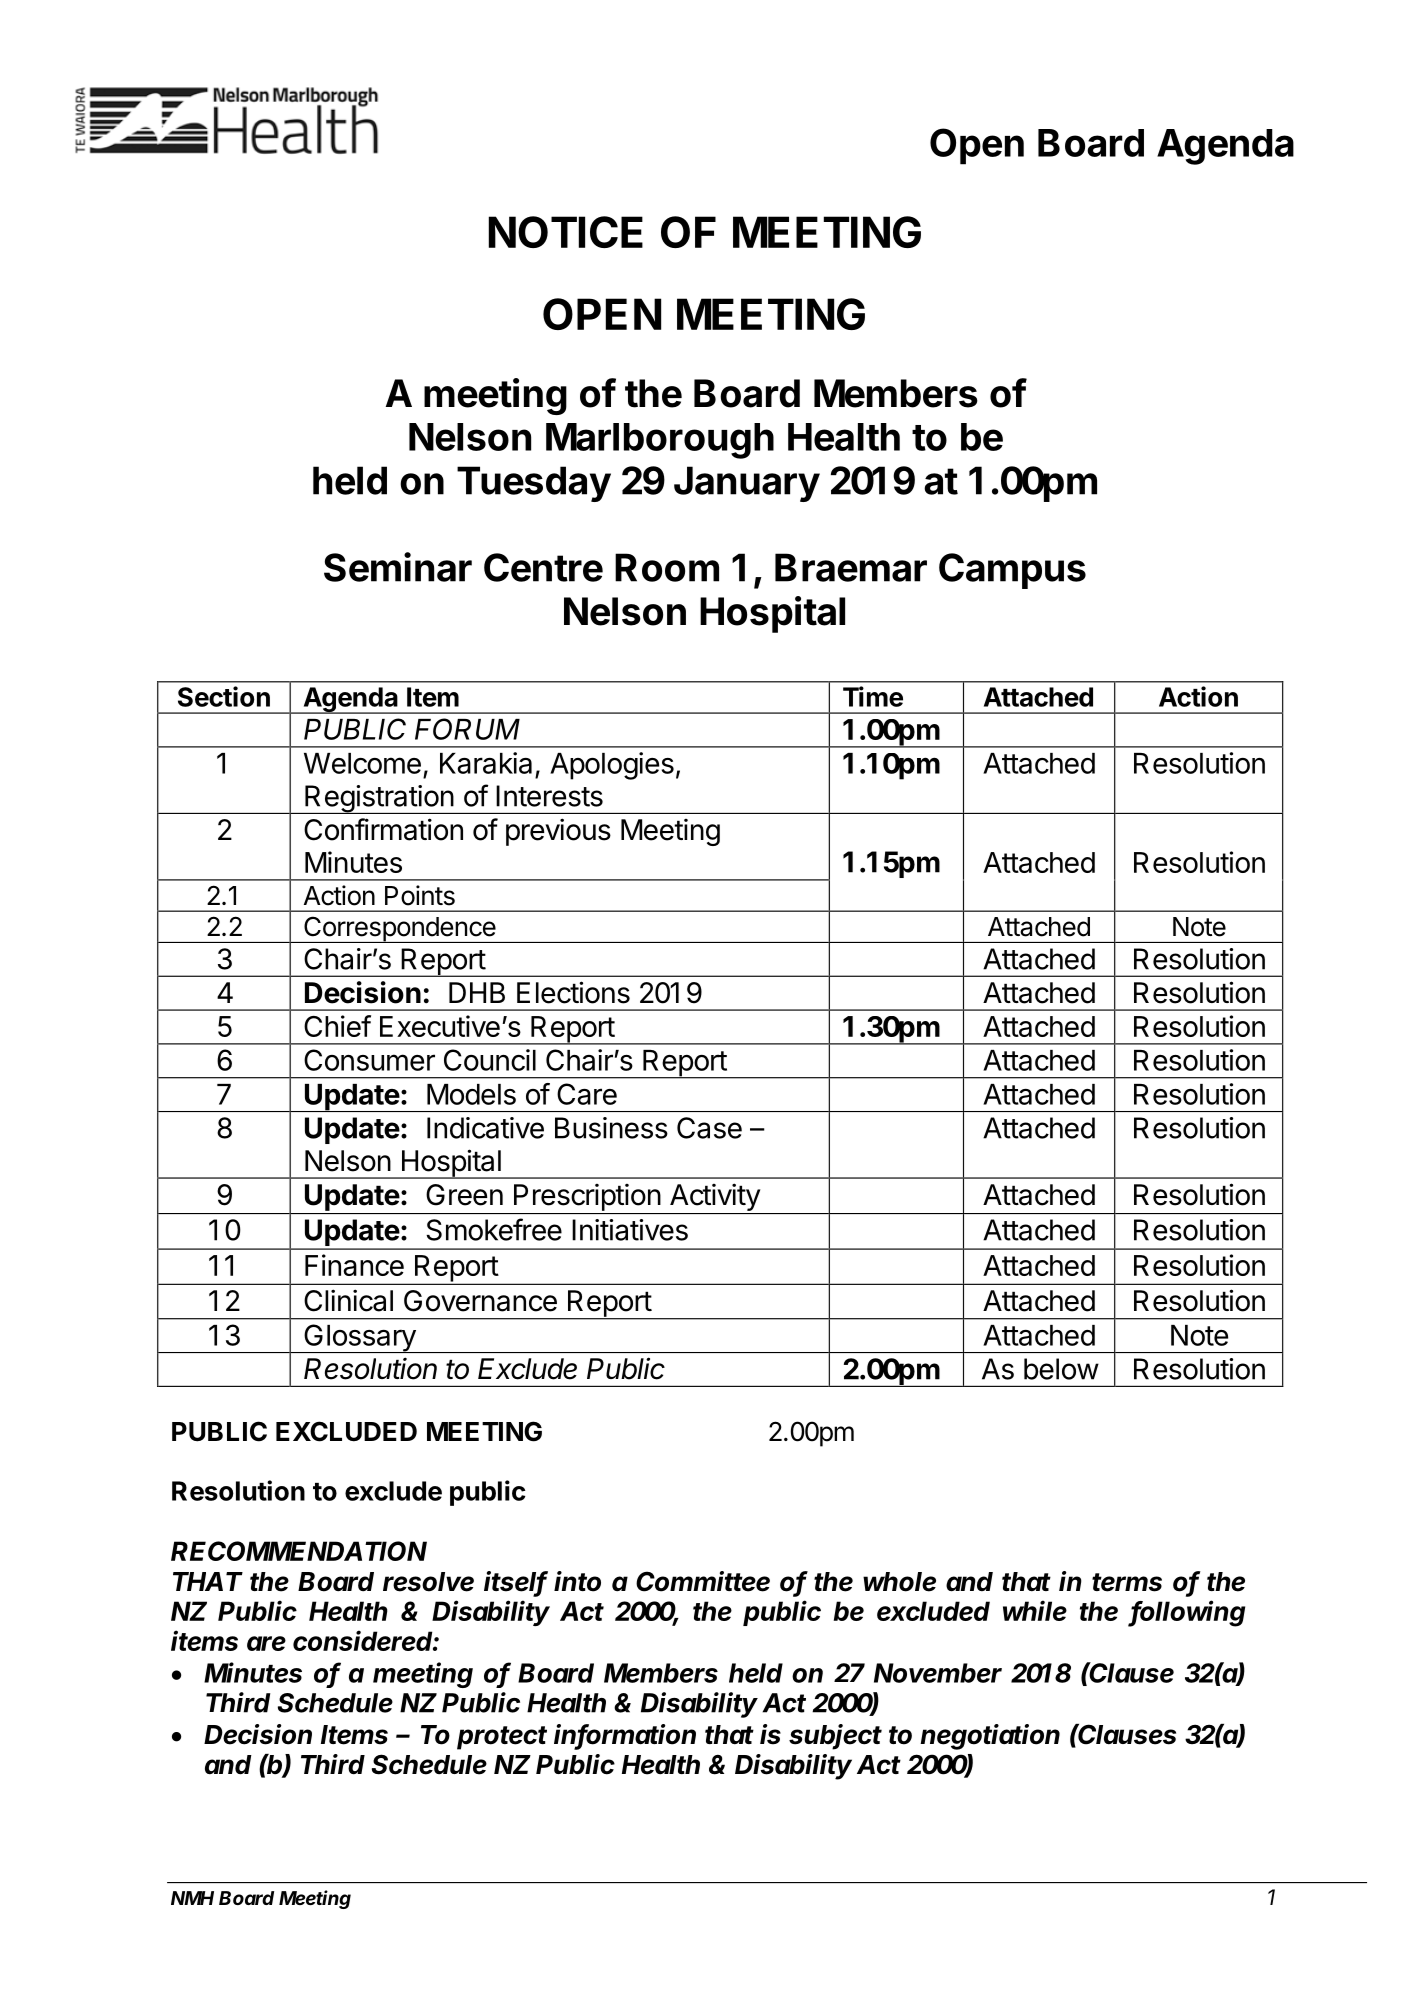 The width and height of the image is (1410, 1994). What do you see at coordinates (1012, 571) in the image?
I see `Campus` at bounding box center [1012, 571].
